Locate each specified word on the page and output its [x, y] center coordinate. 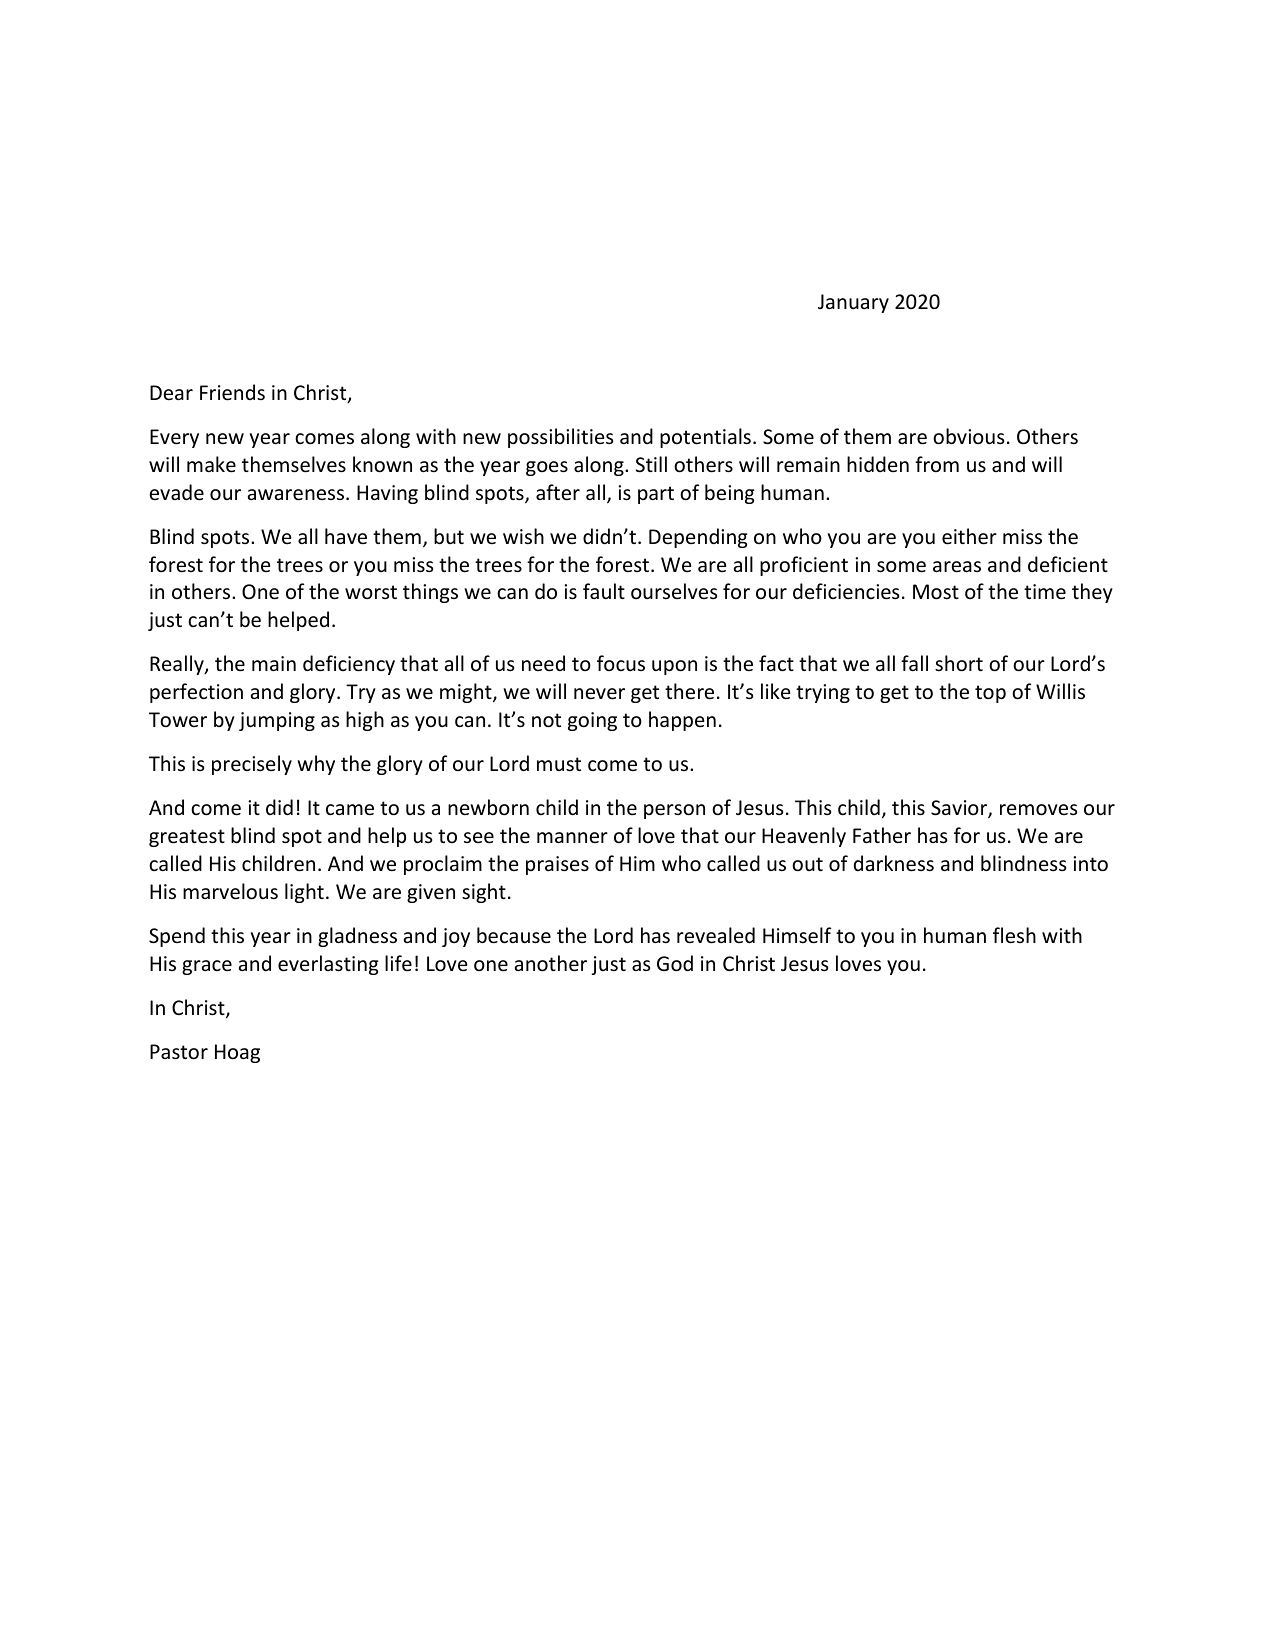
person [674, 811]
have [346, 536]
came [350, 810]
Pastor [179, 1052]
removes [1038, 810]
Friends [232, 392]
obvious [968, 436]
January [853, 303]
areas [957, 567]
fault [604, 591]
